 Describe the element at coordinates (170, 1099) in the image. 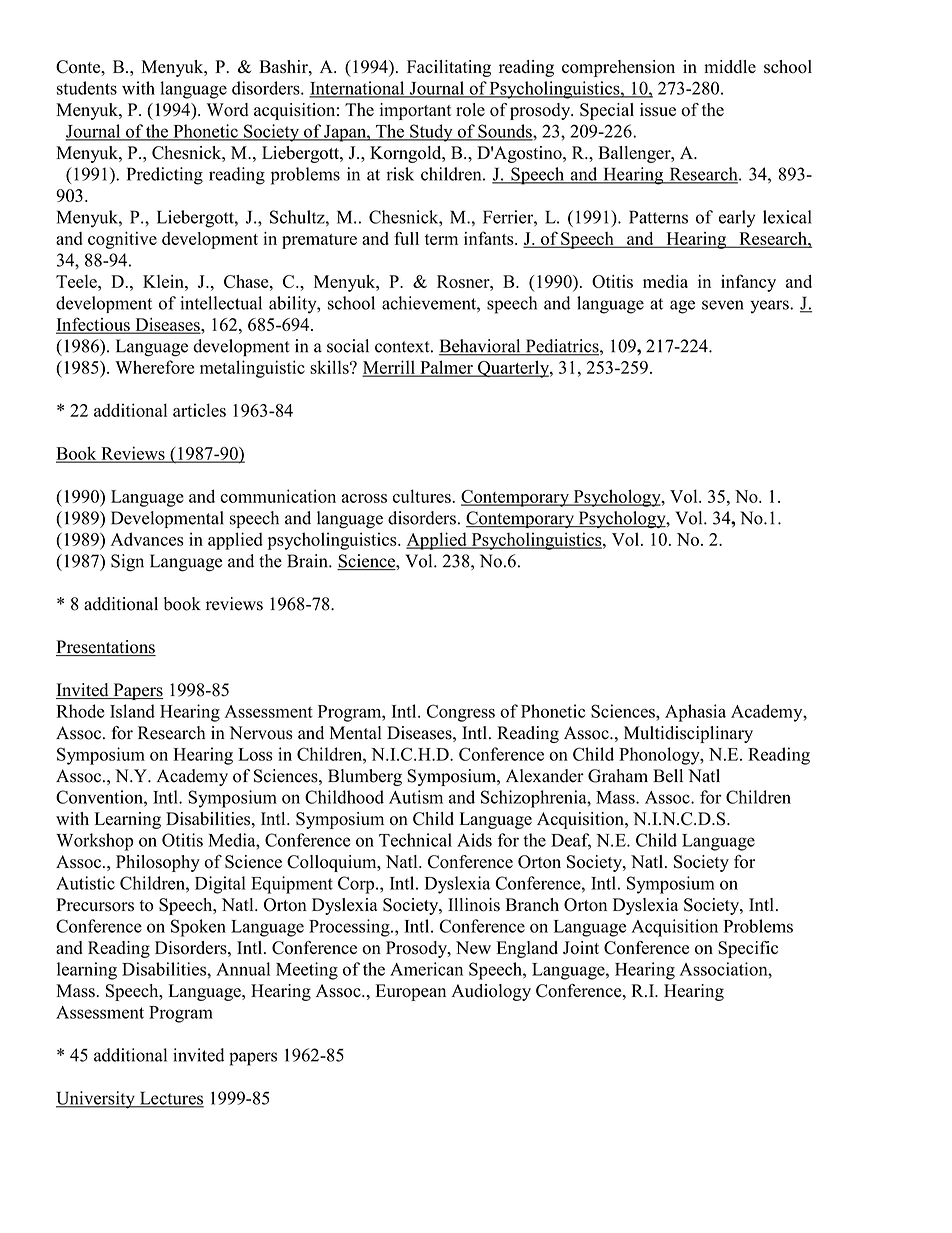

I see `Lectures` at that location.
